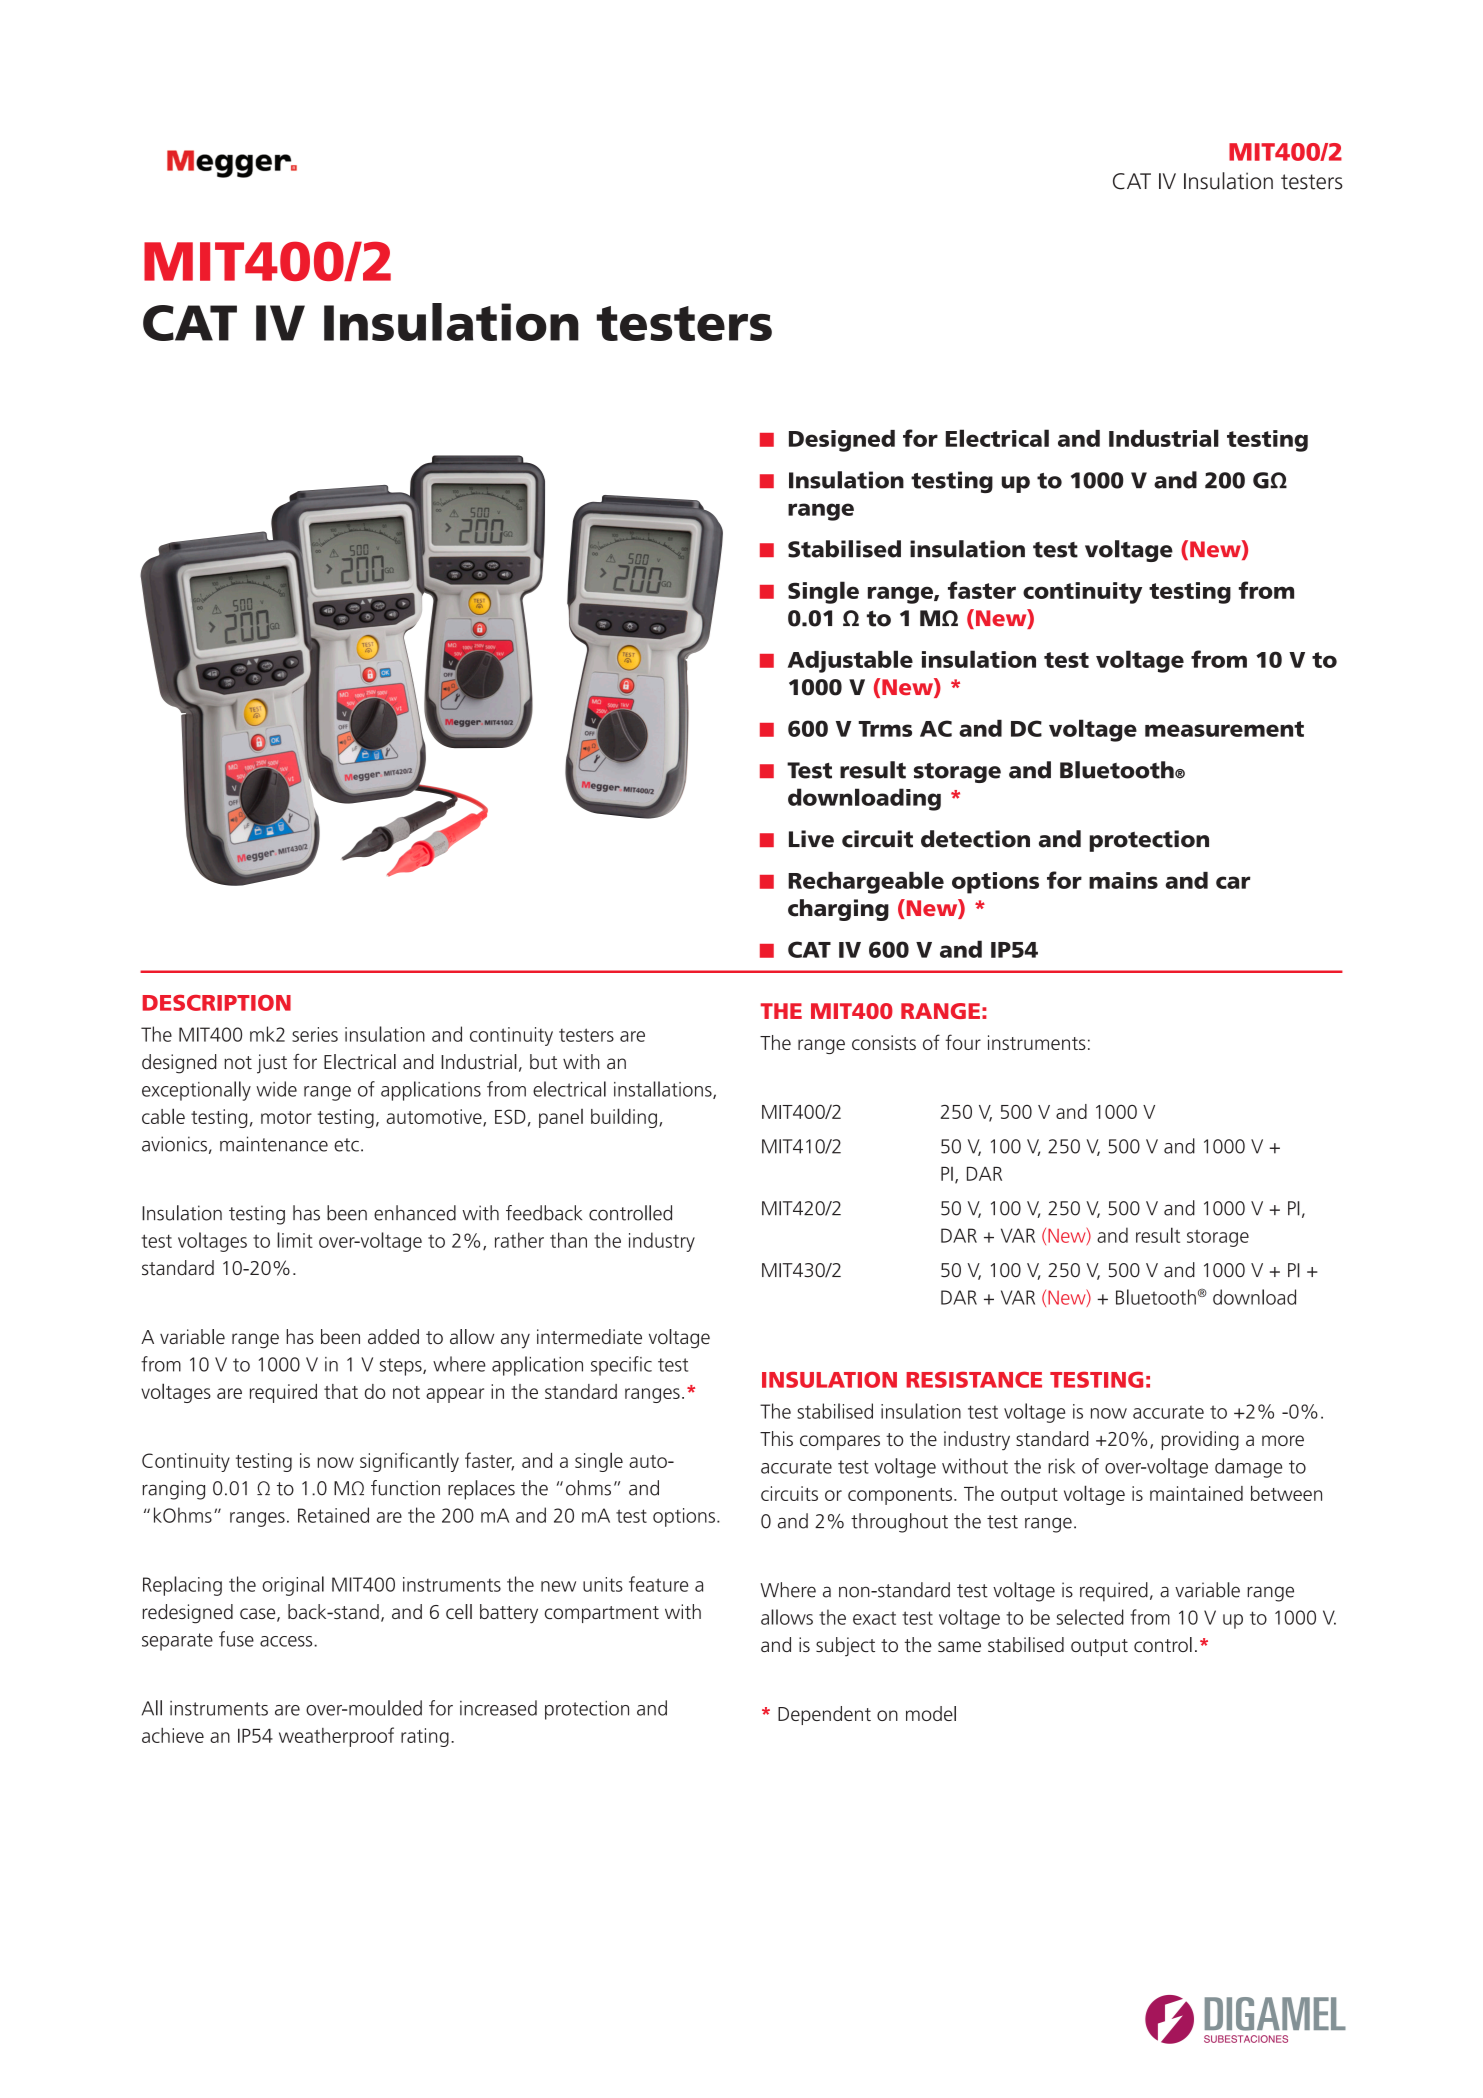 This screenshot has width=1483, height=2098. What do you see at coordinates (336, 1737) in the screenshot?
I see `weatherproof` at bounding box center [336, 1737].
